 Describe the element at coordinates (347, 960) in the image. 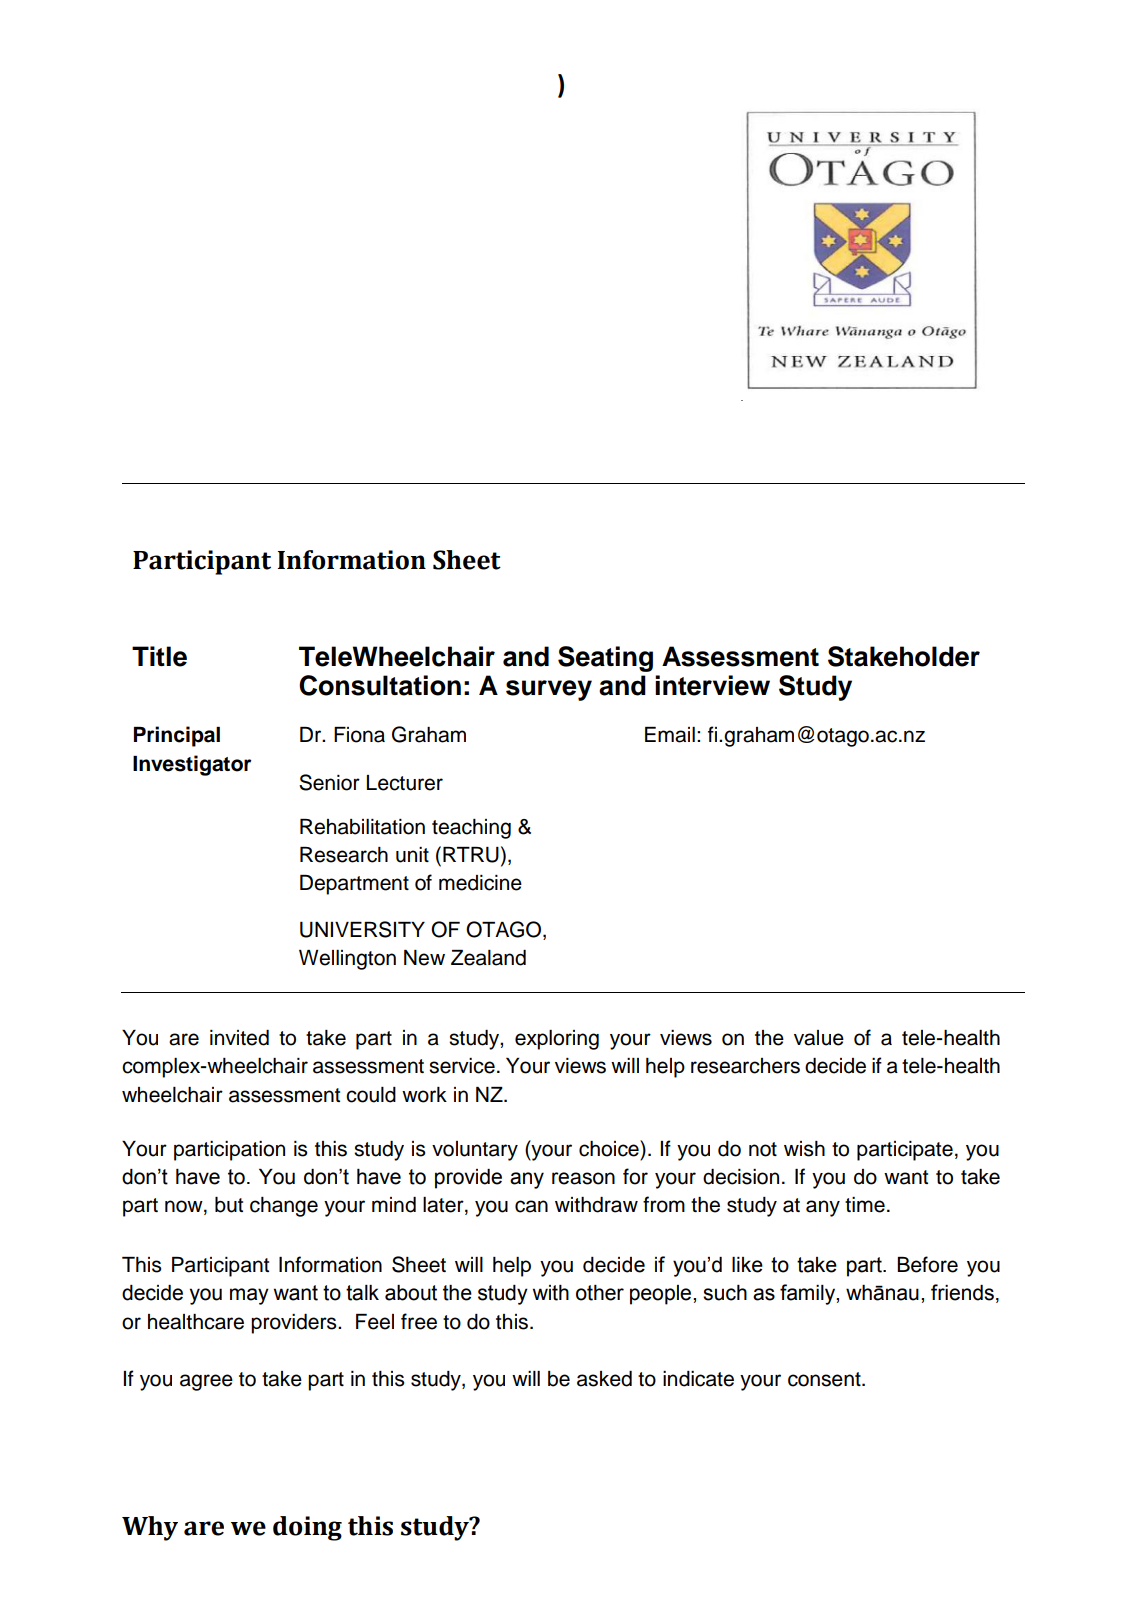

I see `Wellington` at that location.
